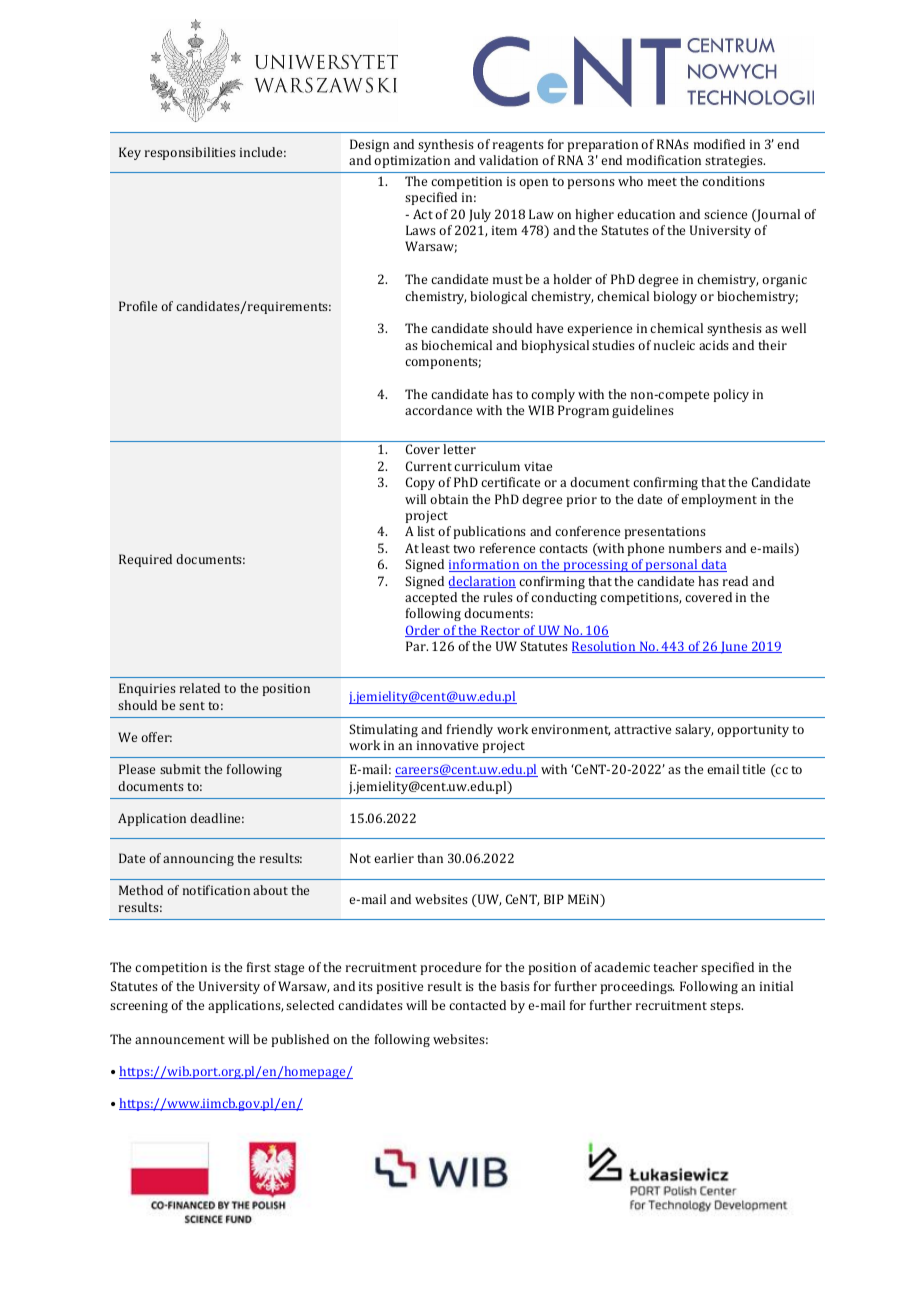  Describe the element at coordinates (180, 1040) in the screenshot. I see `announcement` at that location.
